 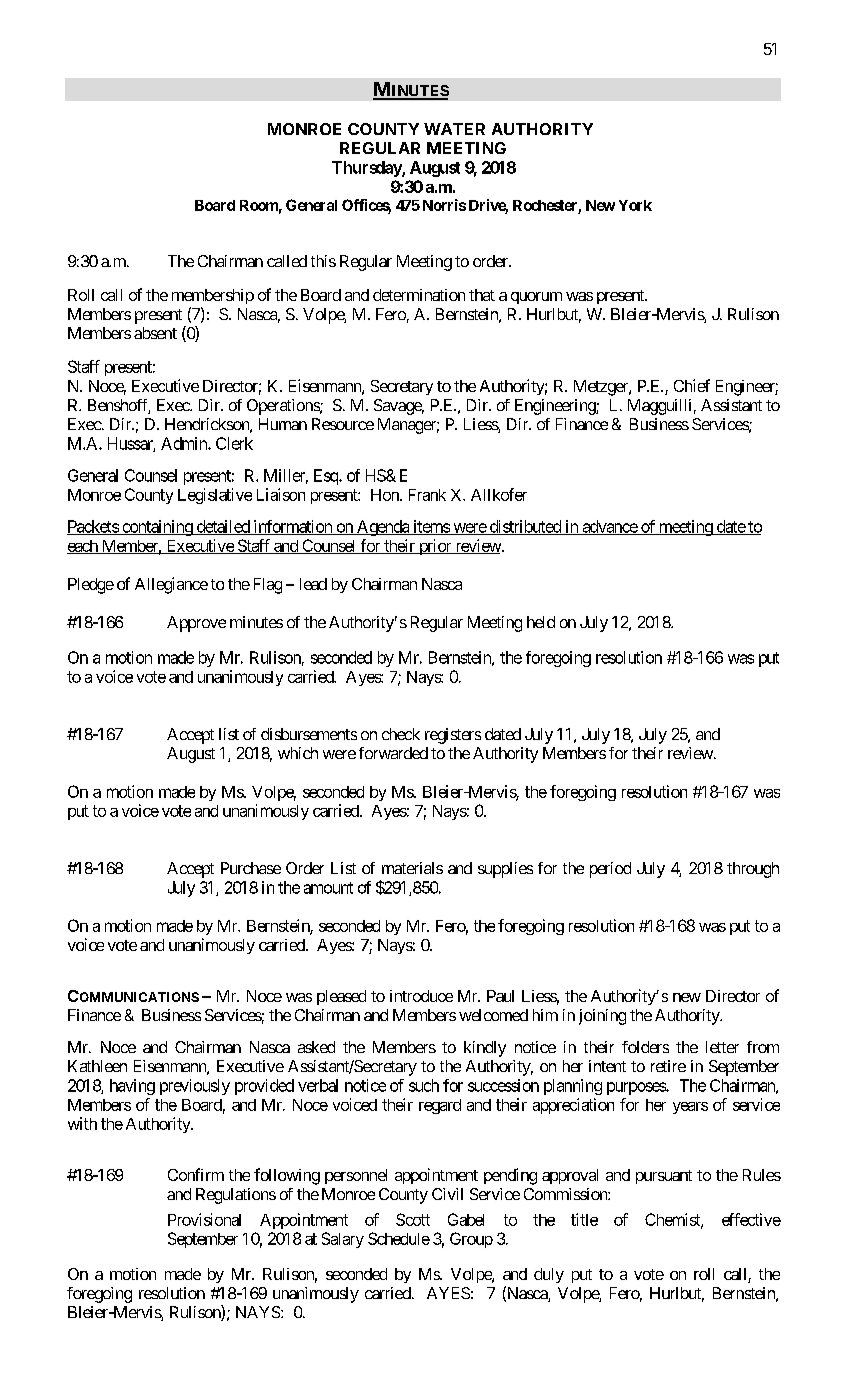 I want to click on WATER, so click(x=454, y=129).
